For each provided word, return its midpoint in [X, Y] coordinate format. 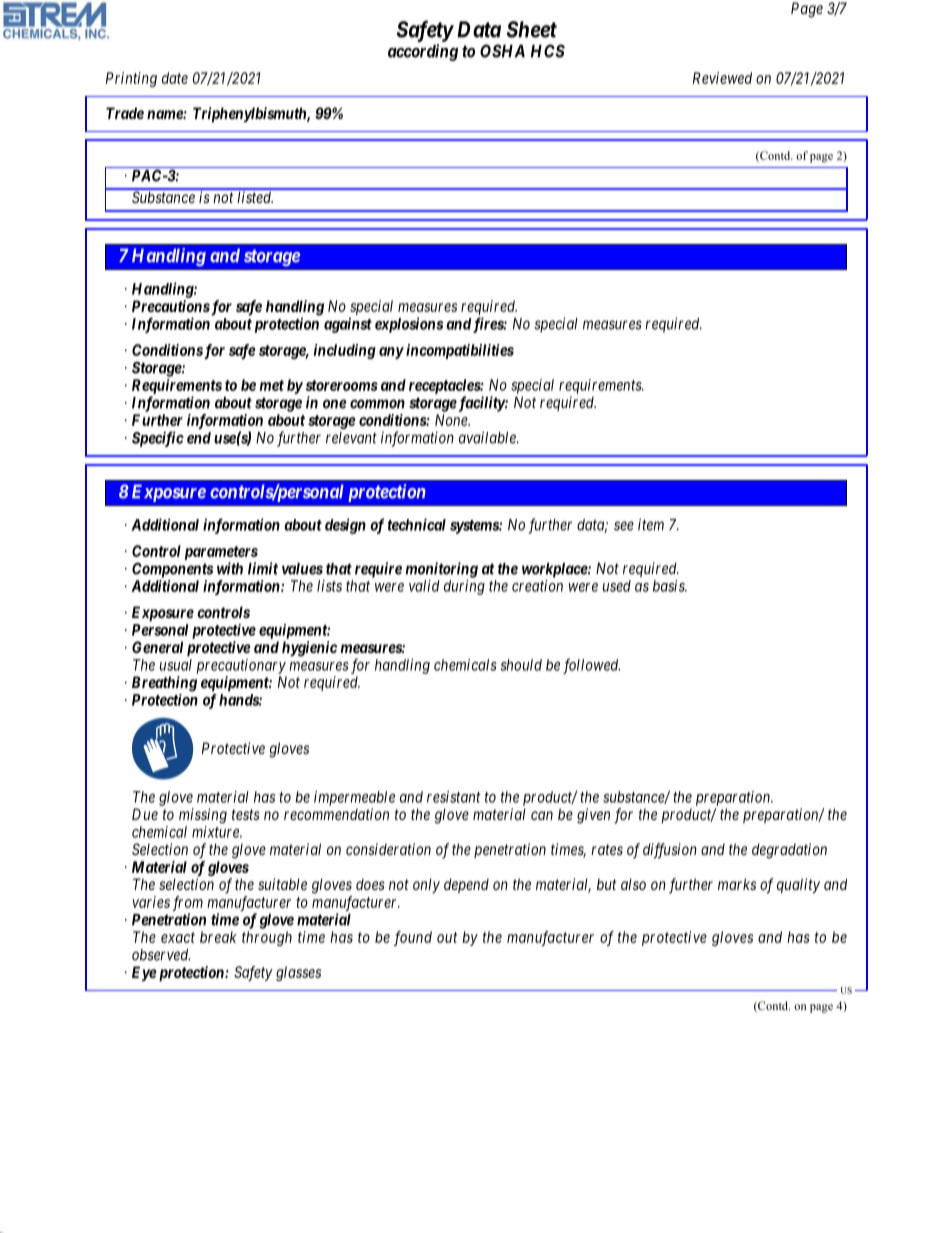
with [230, 568]
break [218, 937]
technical [417, 524]
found [413, 938]
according [423, 52]
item [651, 524]
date [175, 78]
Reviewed [722, 78]
